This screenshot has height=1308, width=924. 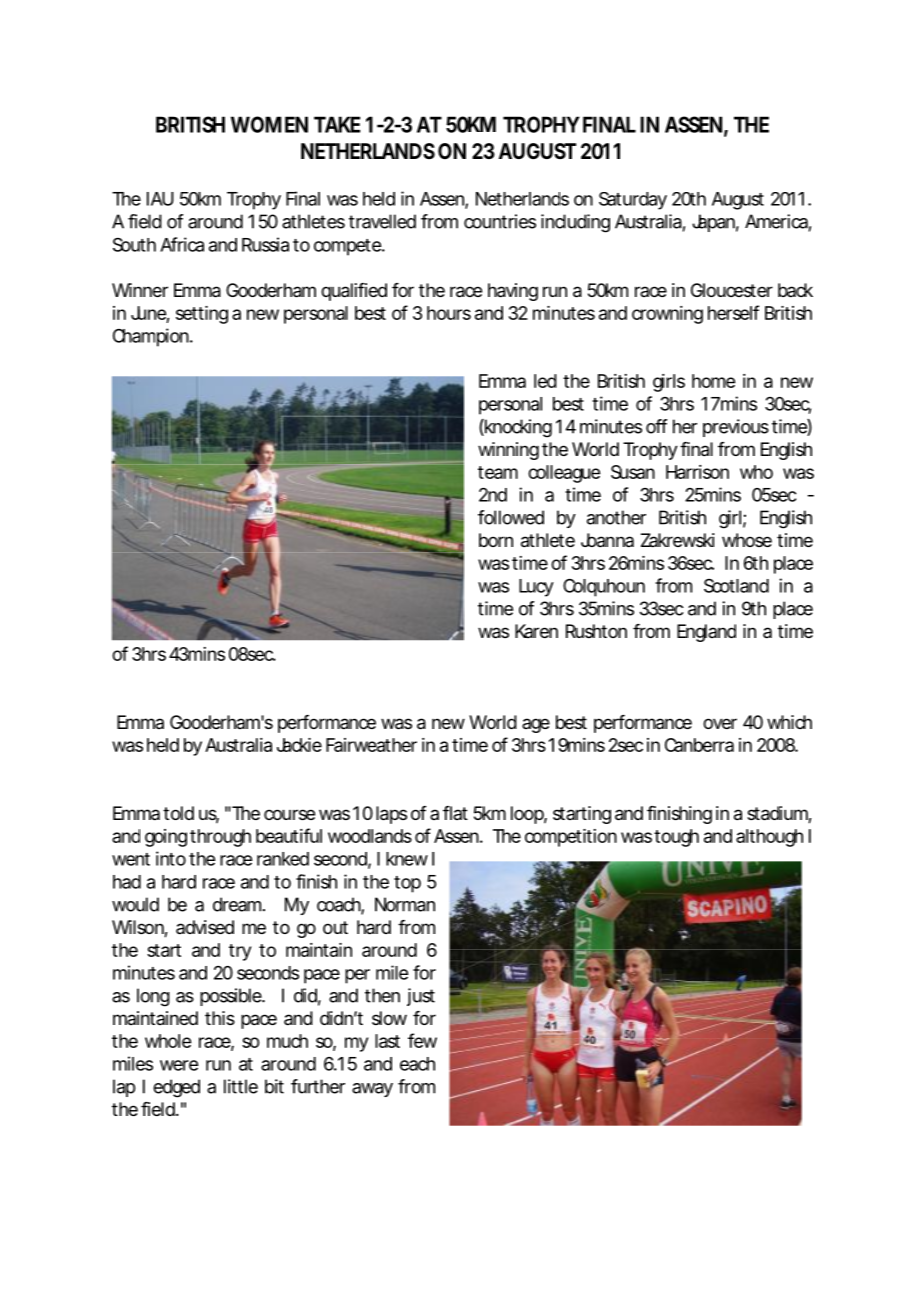 What do you see at coordinates (179, 1065) in the screenshot?
I see `were` at bounding box center [179, 1065].
